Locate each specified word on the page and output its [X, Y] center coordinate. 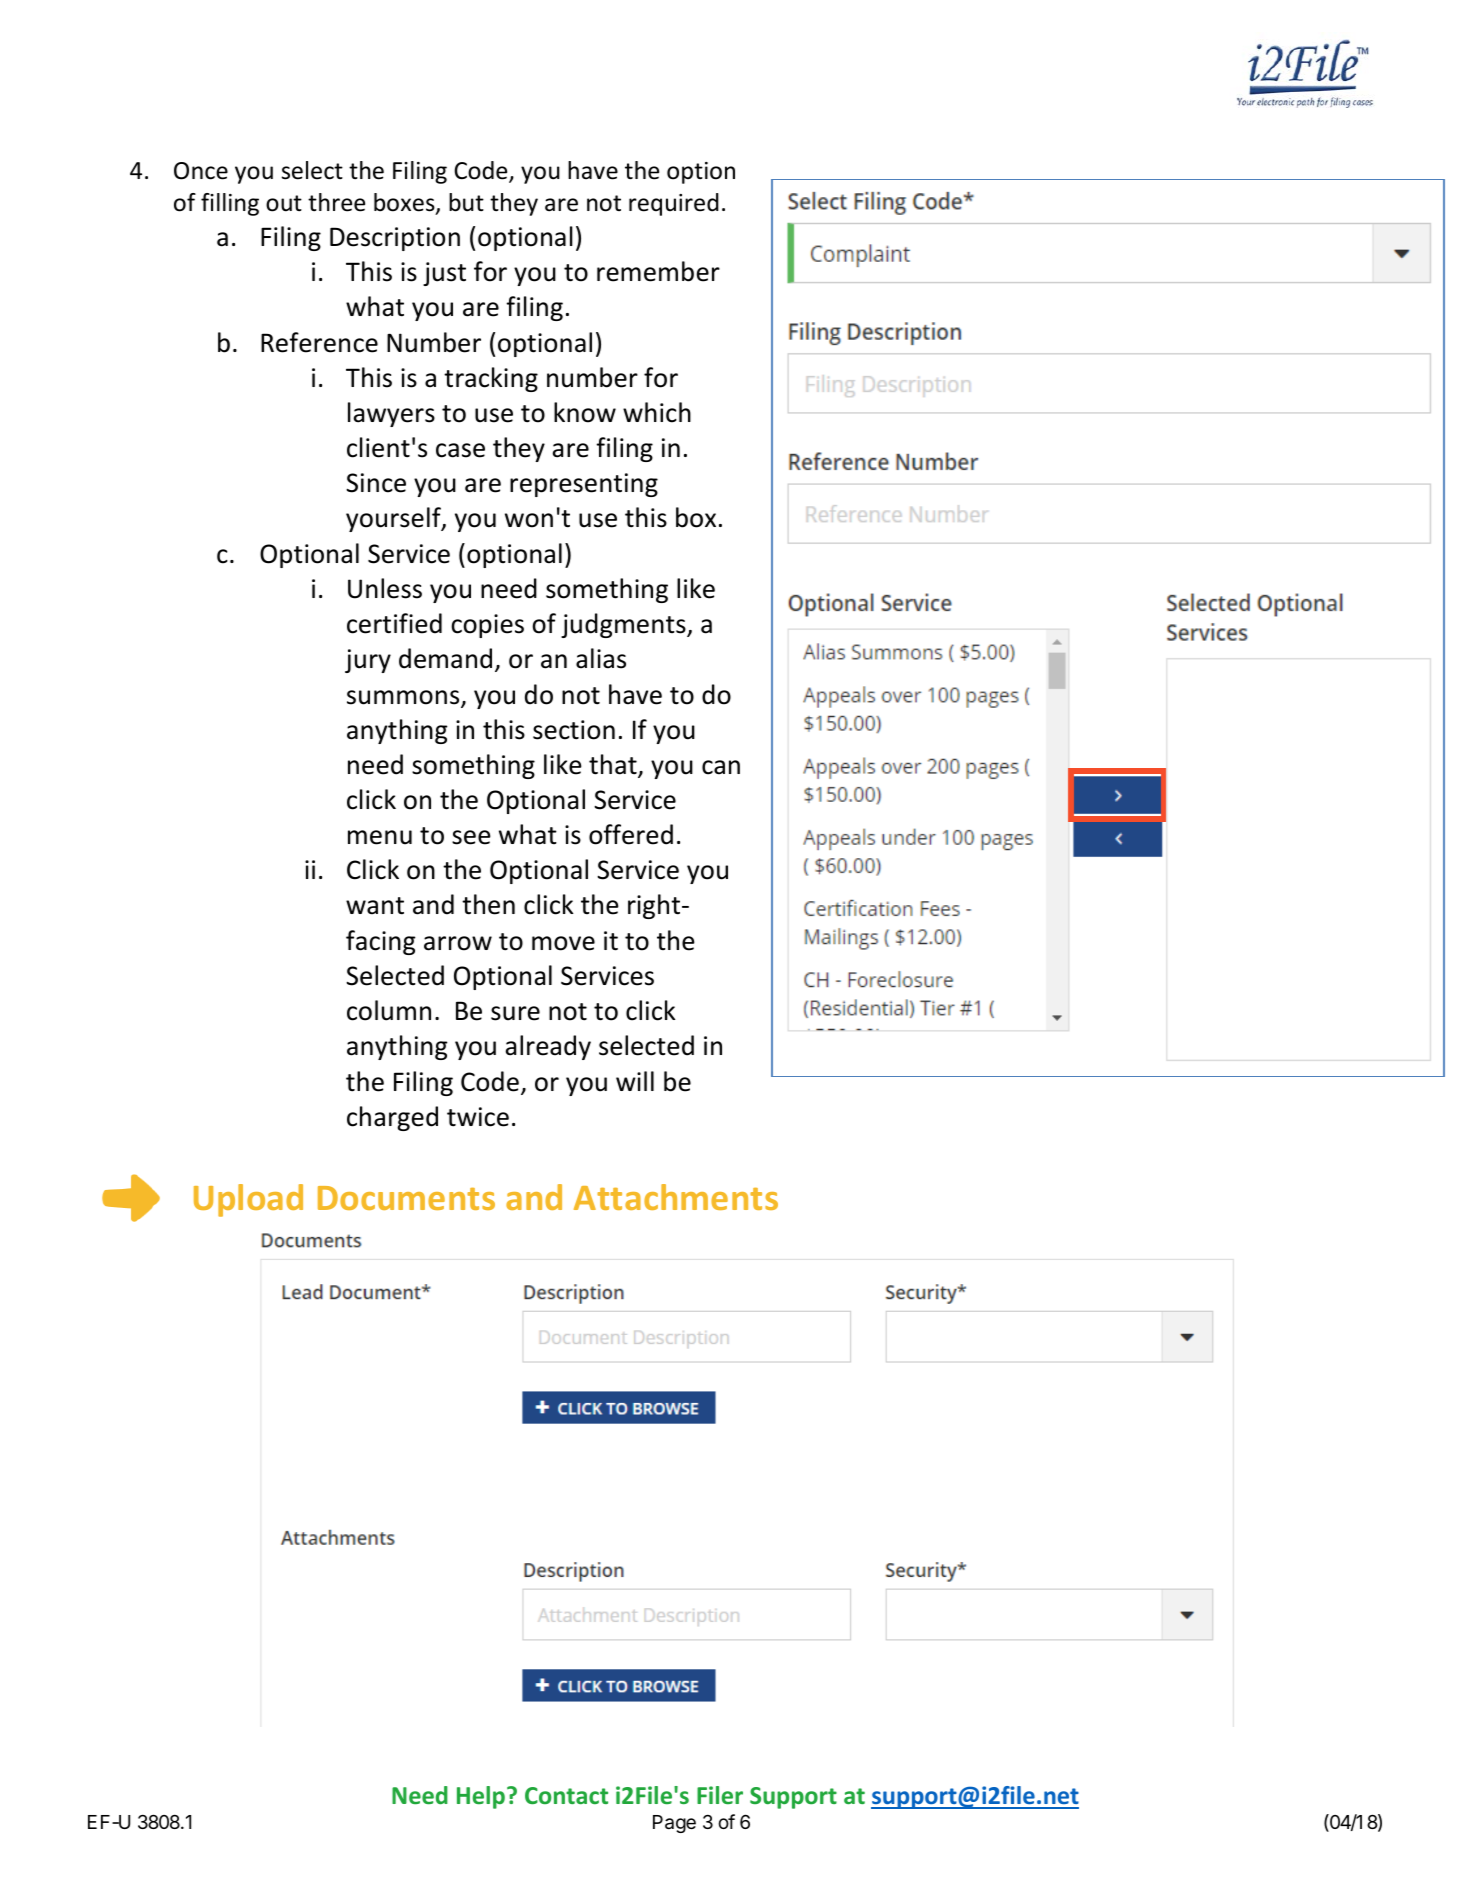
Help [481, 1797]
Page [674, 1824]
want [375, 906]
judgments [624, 625]
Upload [248, 1200]
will [635, 1081]
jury [368, 661]
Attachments [676, 1197]
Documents [406, 1198]
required [674, 204]
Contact [566, 1795]
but [466, 202]
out [284, 203]
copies [487, 626]
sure [515, 1013]
